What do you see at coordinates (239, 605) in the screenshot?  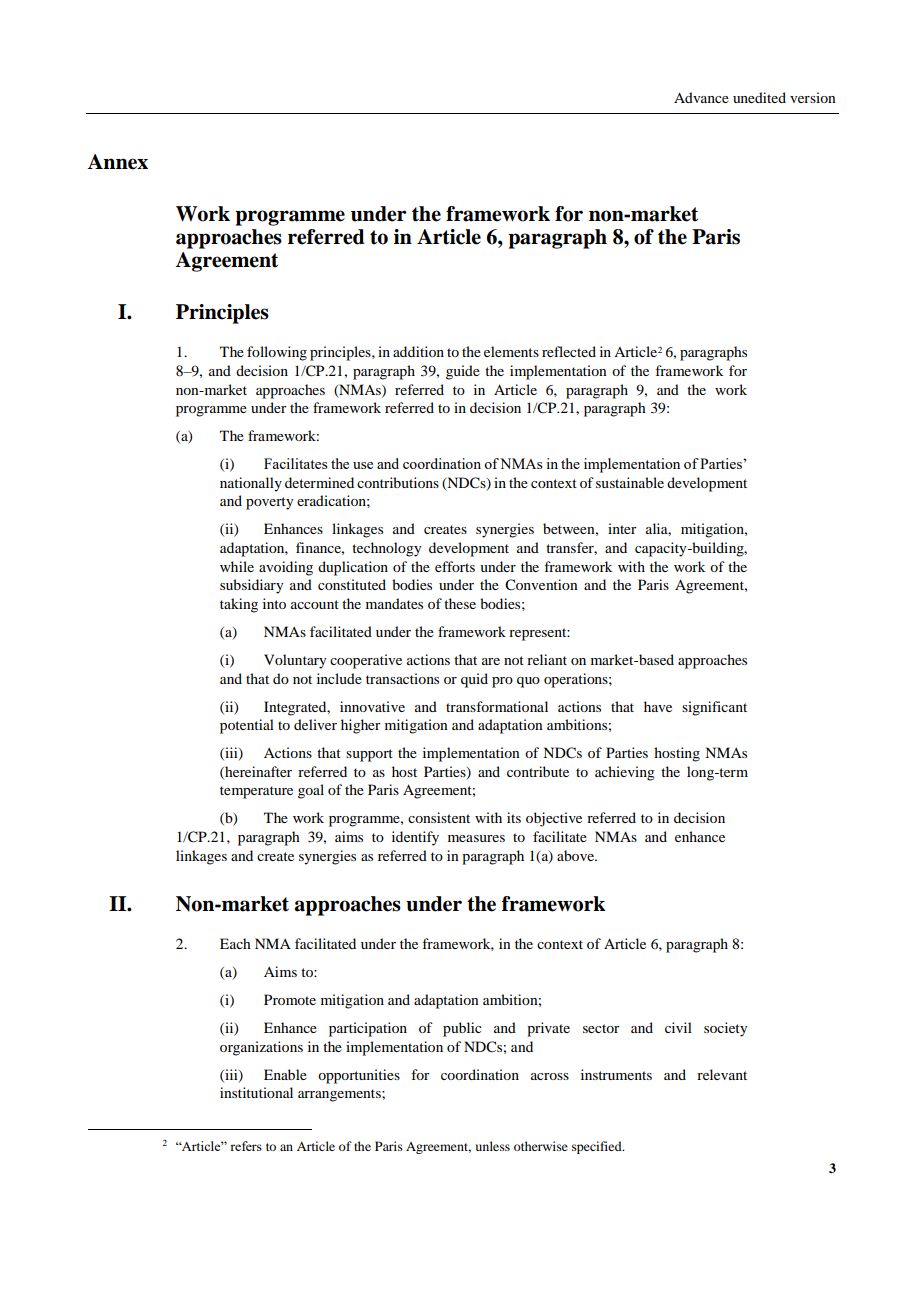 I see `taking` at bounding box center [239, 605].
